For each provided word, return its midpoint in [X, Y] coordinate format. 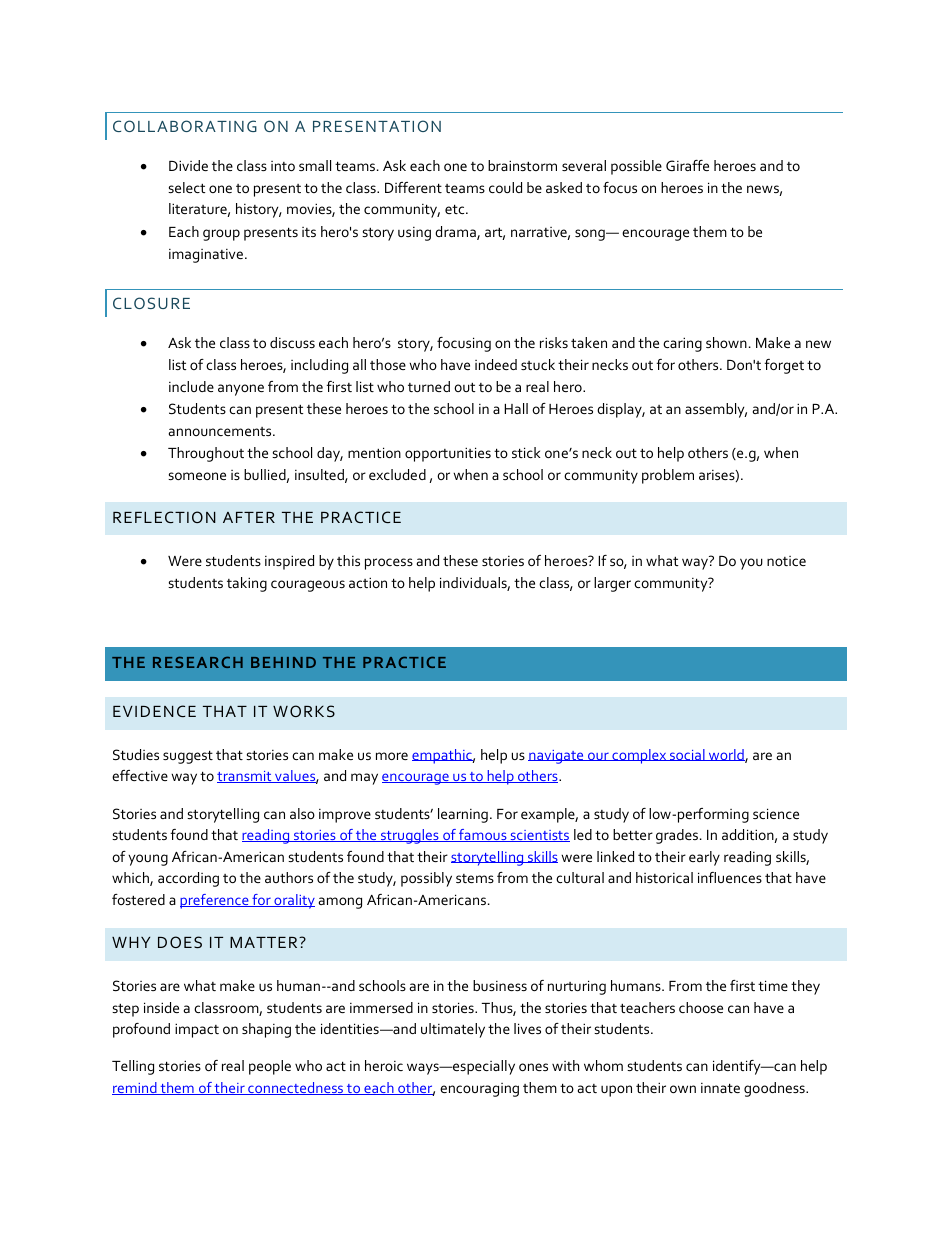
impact [197, 1030]
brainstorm [522, 165]
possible [636, 167]
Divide [188, 165]
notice [786, 561]
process [389, 564]
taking [247, 584]
